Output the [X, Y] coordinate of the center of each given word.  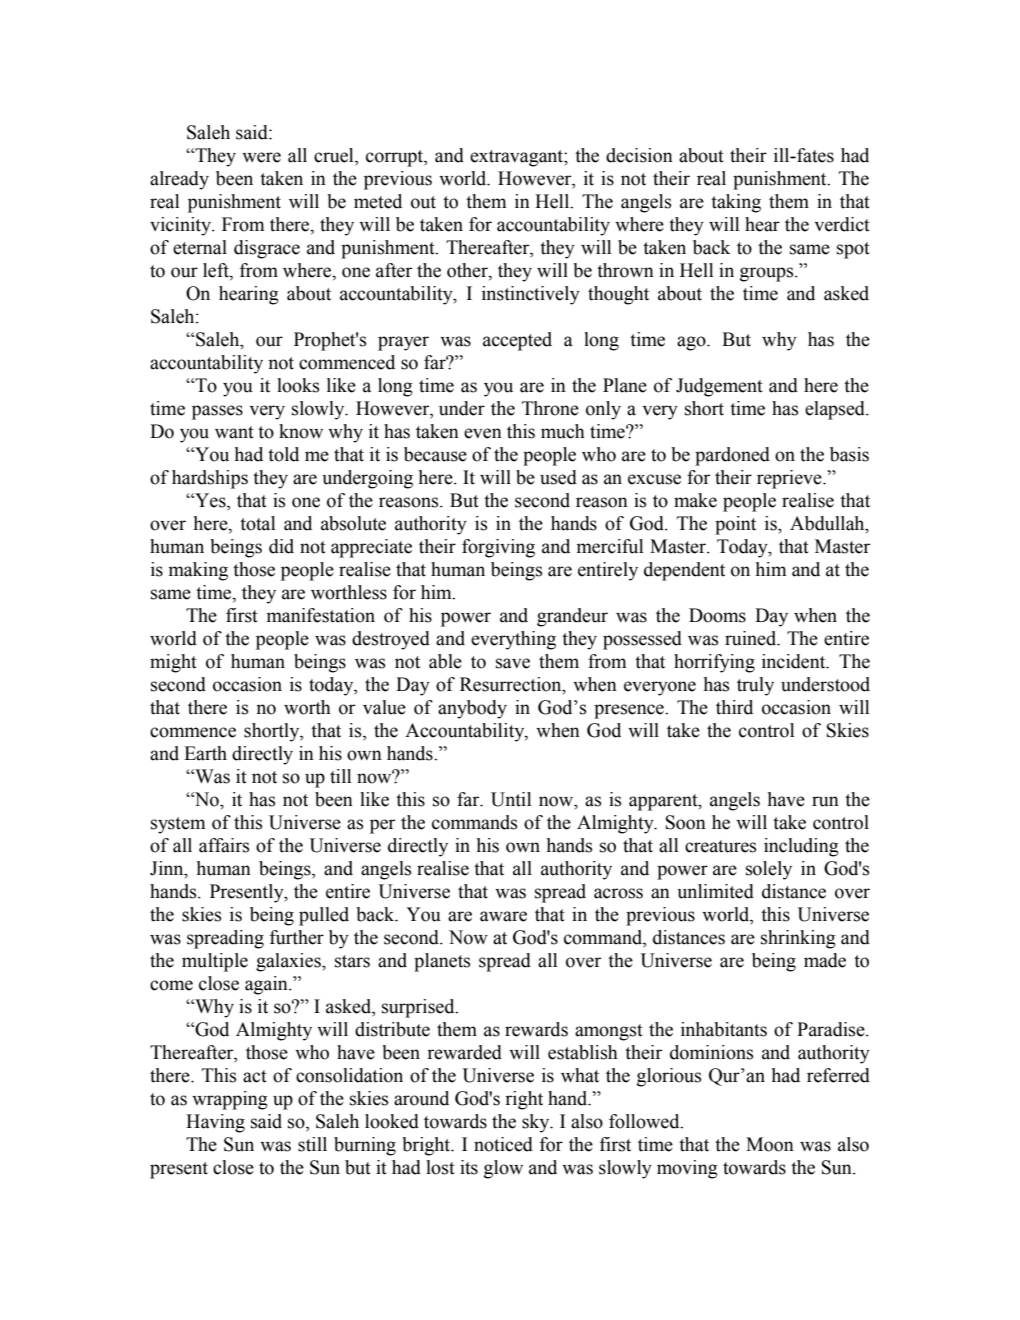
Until [511, 799]
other [468, 270]
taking [736, 203]
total [257, 523]
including [801, 847]
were [261, 157]
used [558, 477]
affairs [224, 845]
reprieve [790, 479]
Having [215, 1123]
